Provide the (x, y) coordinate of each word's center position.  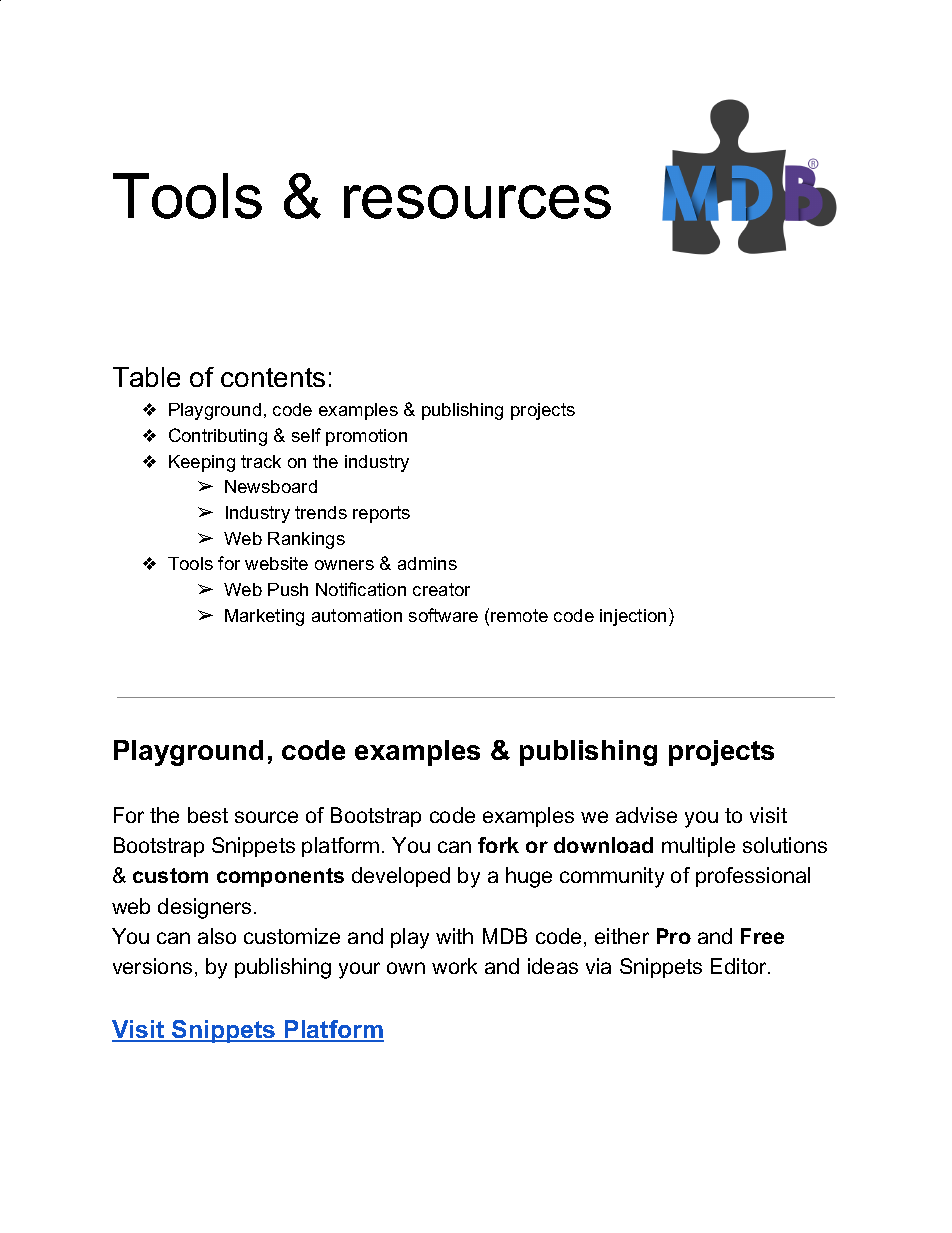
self (306, 435)
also (217, 936)
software (443, 615)
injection (633, 617)
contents (273, 377)
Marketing (264, 617)
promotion (366, 437)
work (454, 966)
